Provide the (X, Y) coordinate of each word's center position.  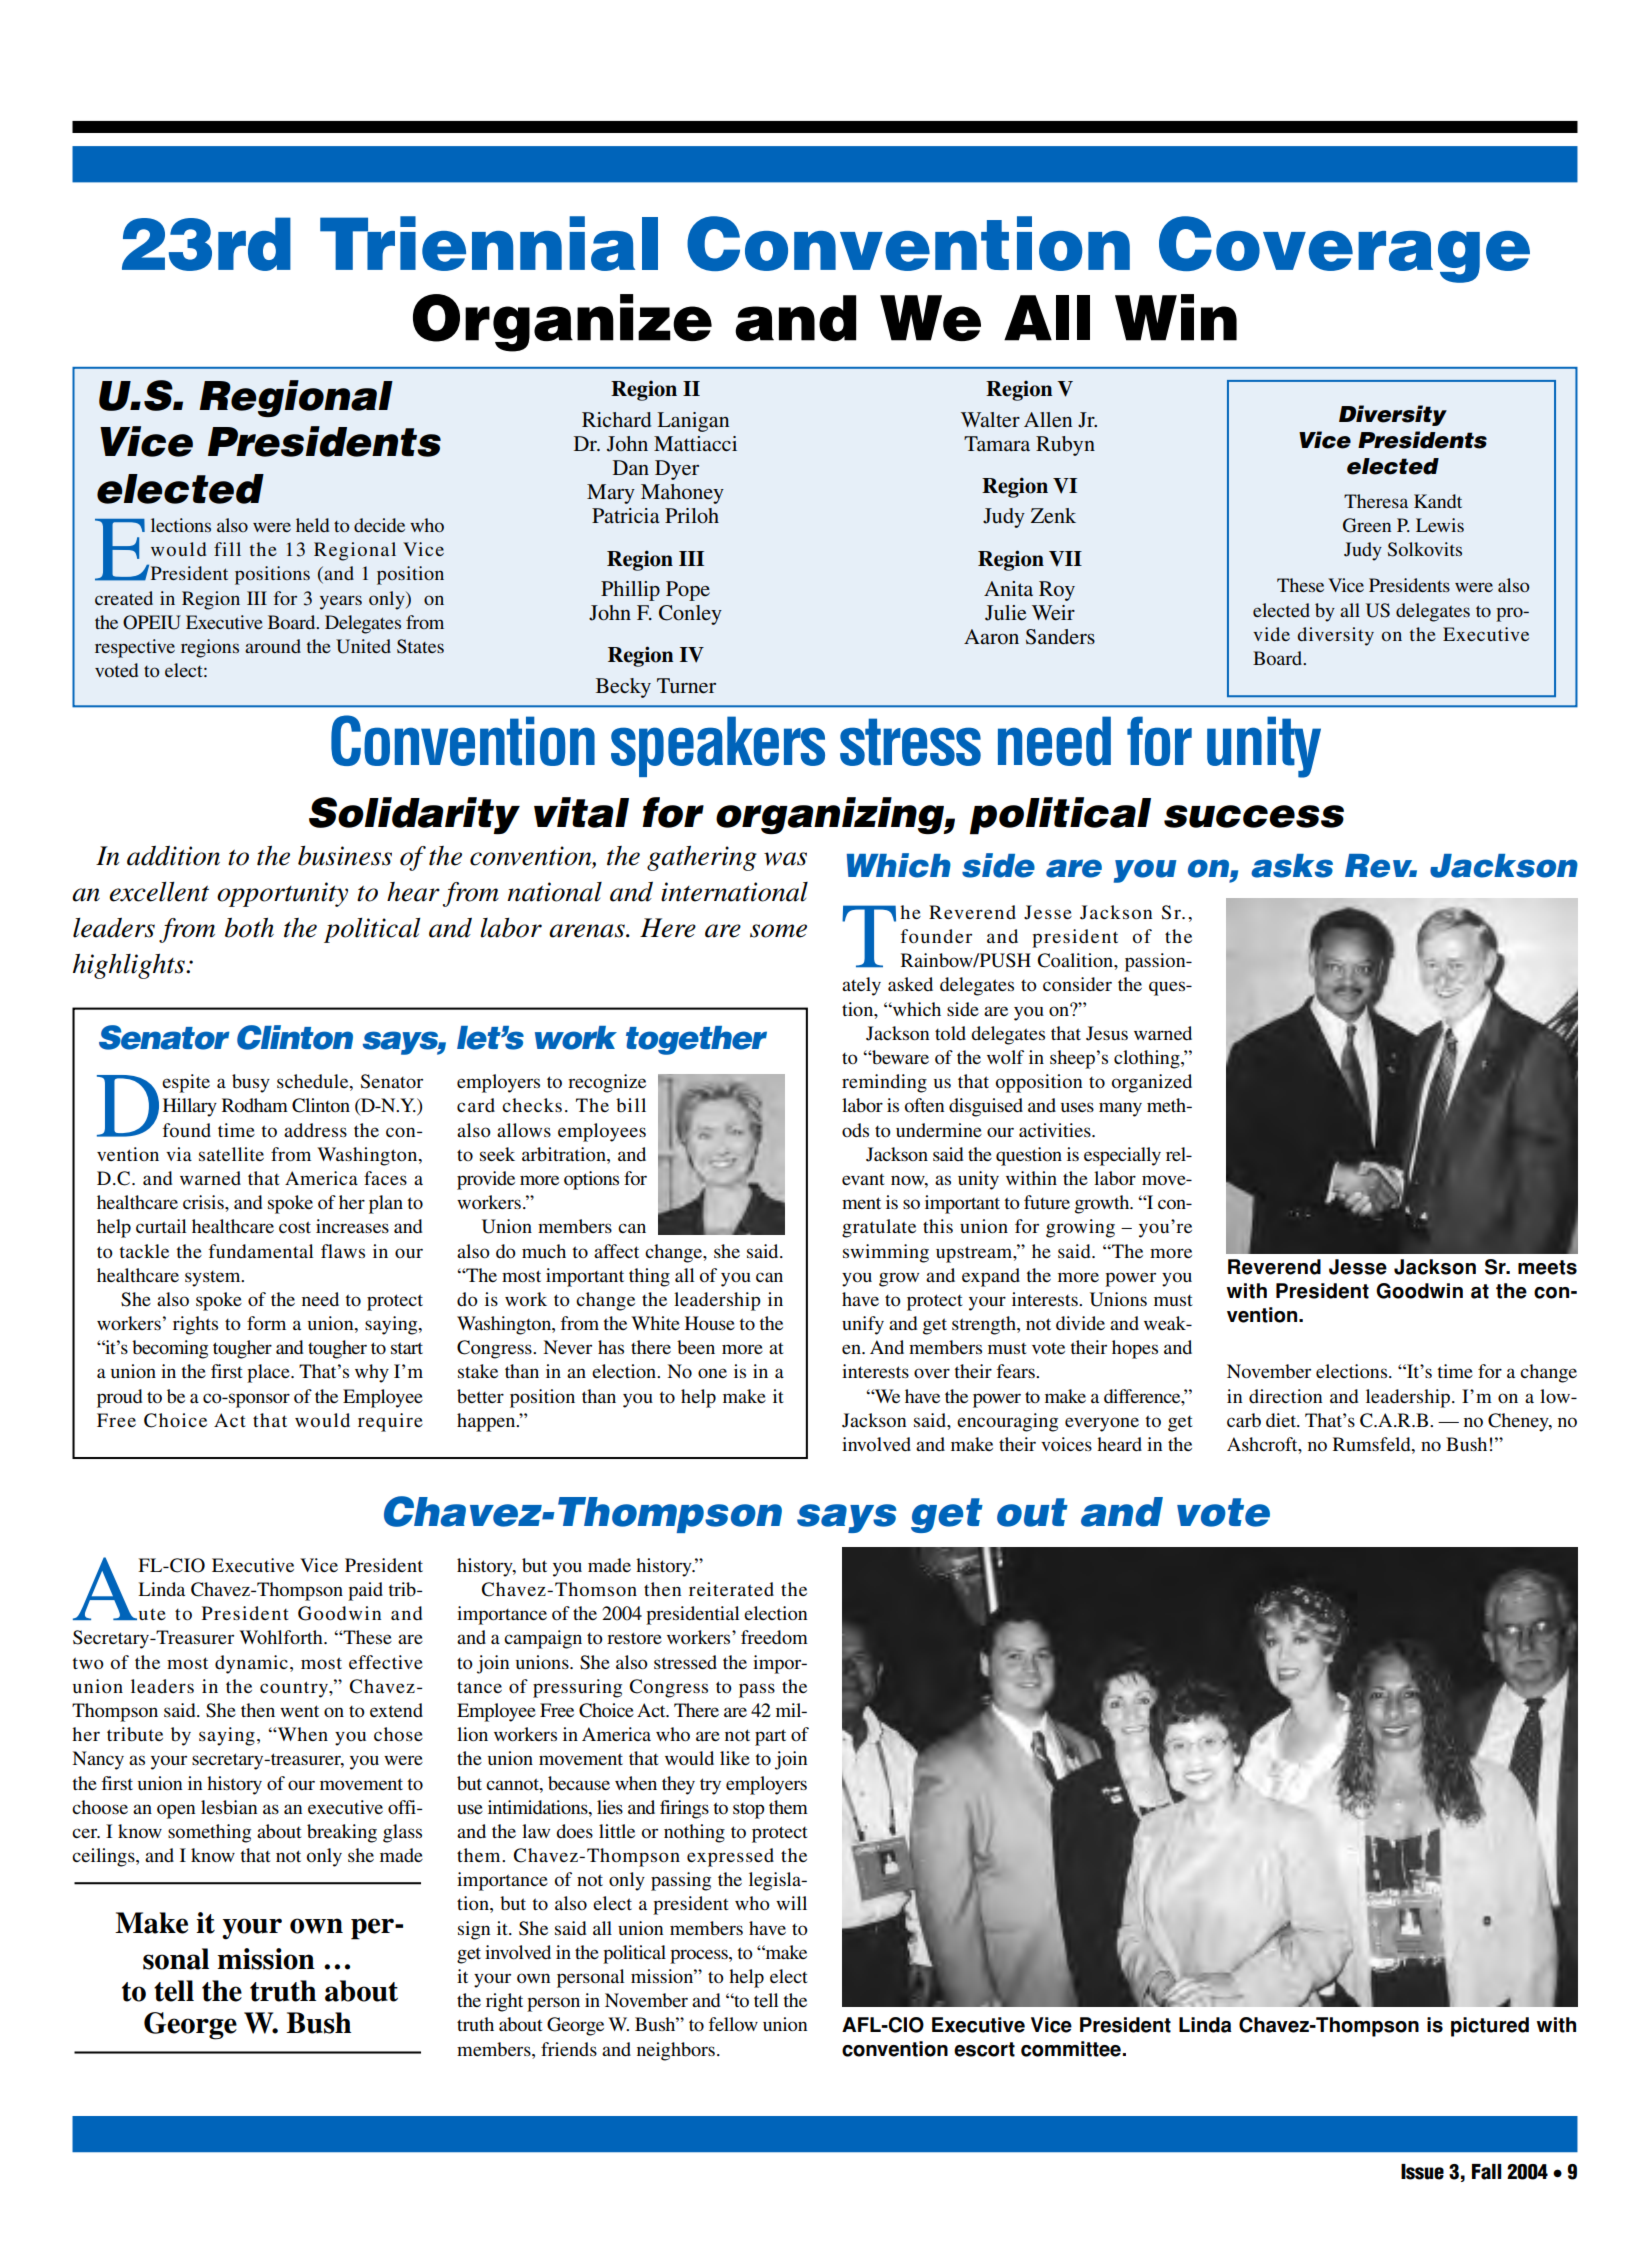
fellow (733, 2024)
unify (863, 1325)
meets (1547, 1267)
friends (569, 2049)
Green (1367, 525)
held (312, 525)
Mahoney (682, 494)
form (266, 1323)
